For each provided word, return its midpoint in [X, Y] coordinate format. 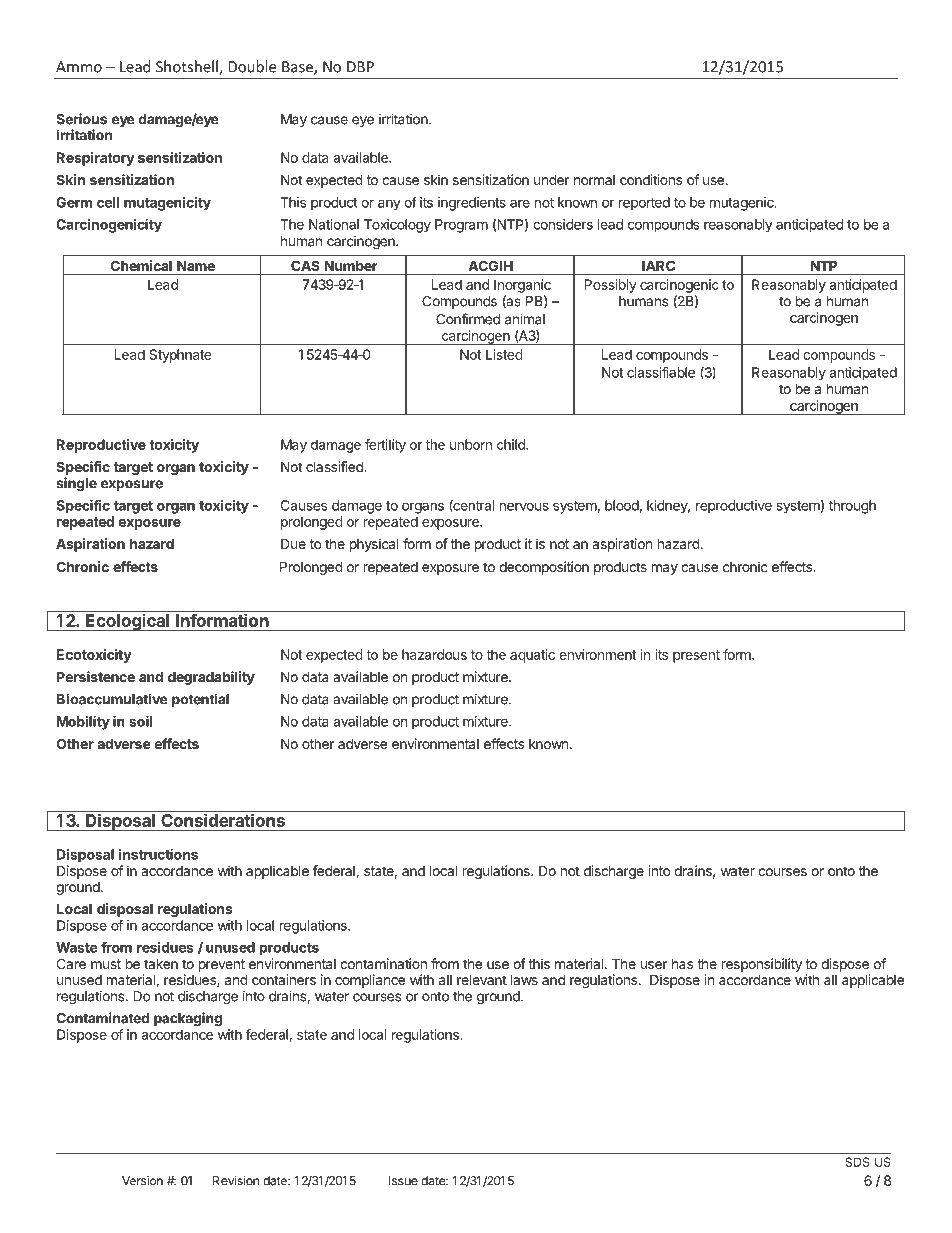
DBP [360, 67]
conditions [651, 179]
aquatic [532, 656]
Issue [403, 1181]
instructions [158, 854]
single [76, 484]
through [852, 507]
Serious [81, 119]
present [696, 656]
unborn [471, 444]
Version [142, 1181]
